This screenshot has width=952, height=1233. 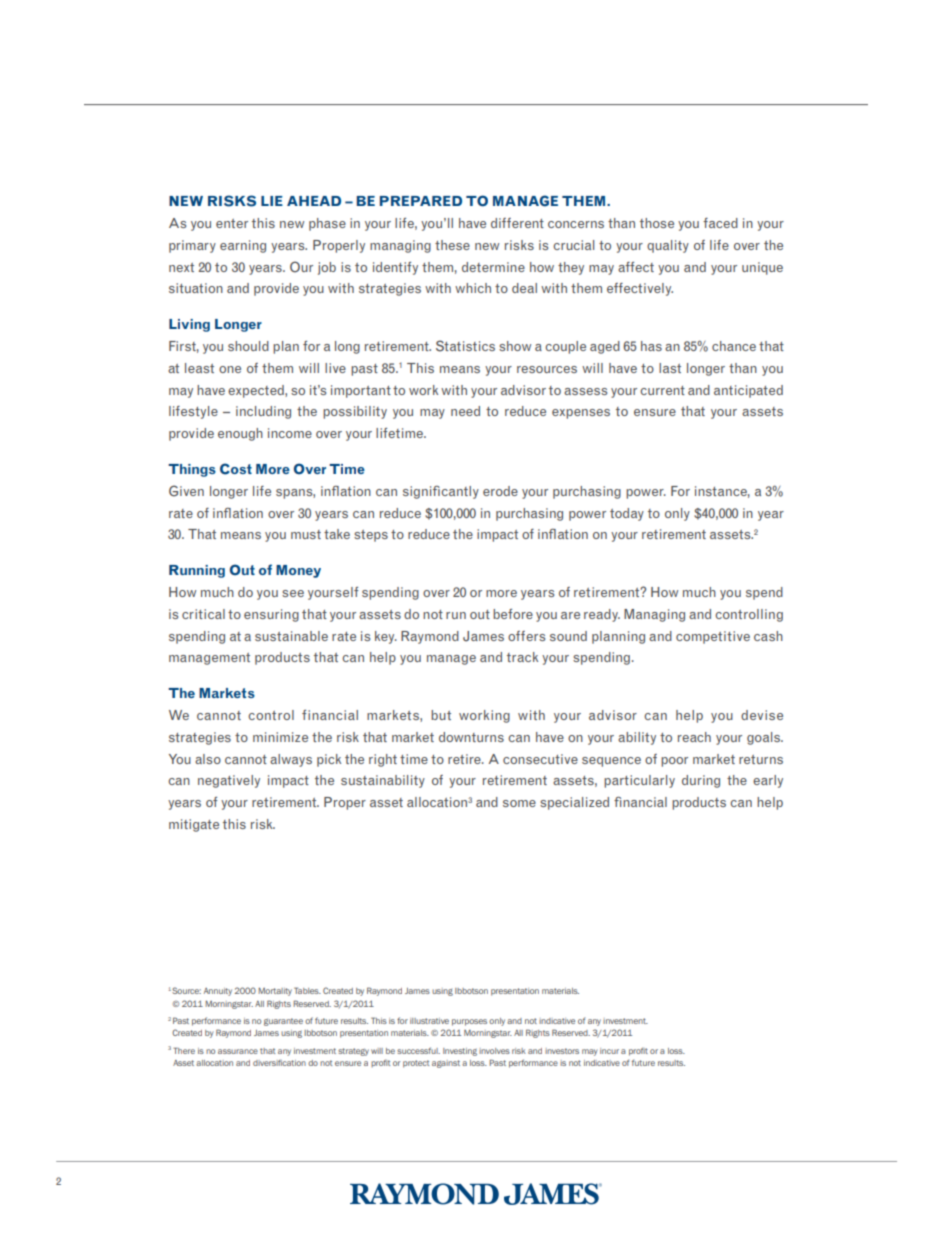 What do you see at coordinates (465, 411) in the screenshot?
I see `need` at bounding box center [465, 411].
